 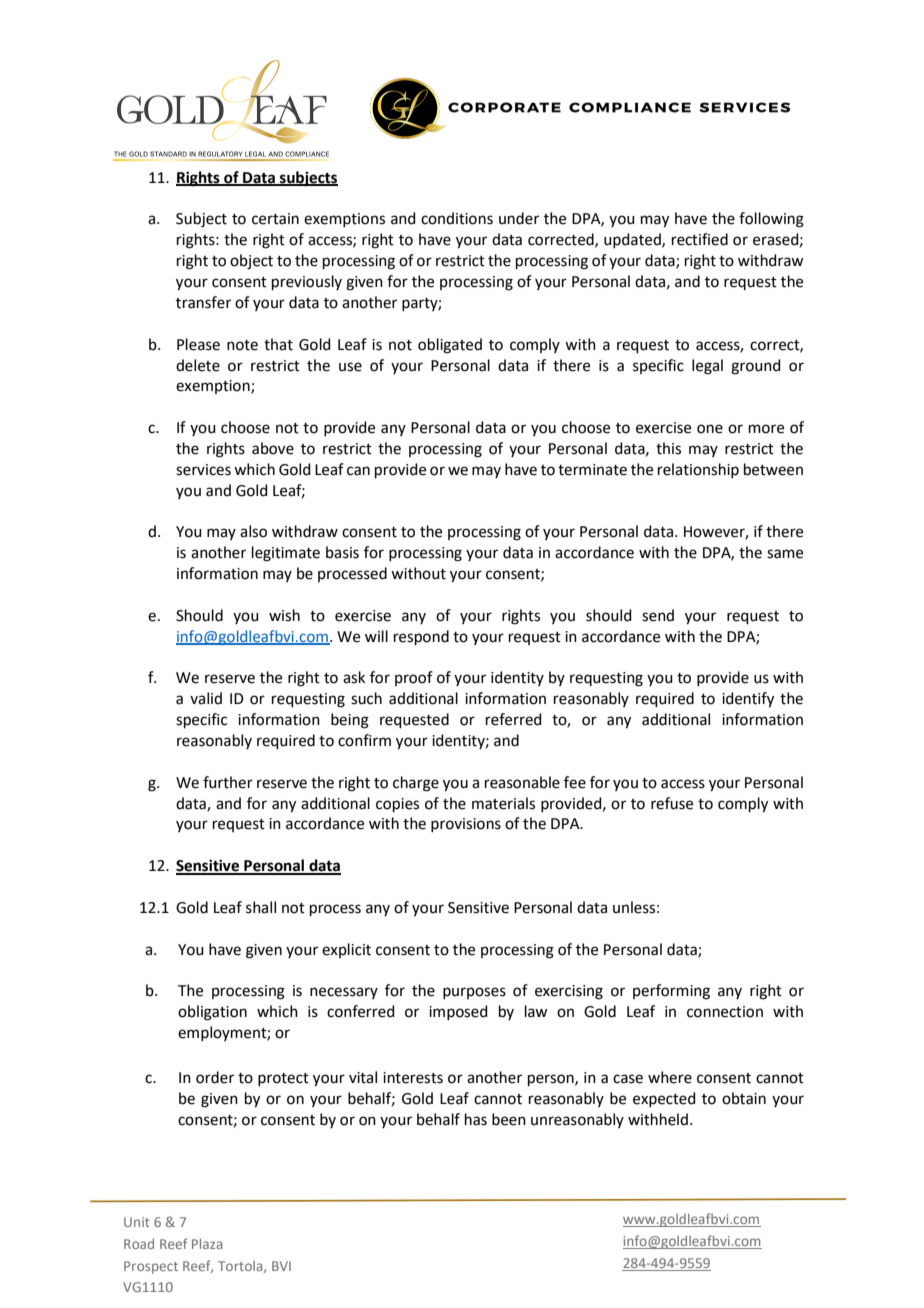 I want to click on connection, so click(x=725, y=1012).
